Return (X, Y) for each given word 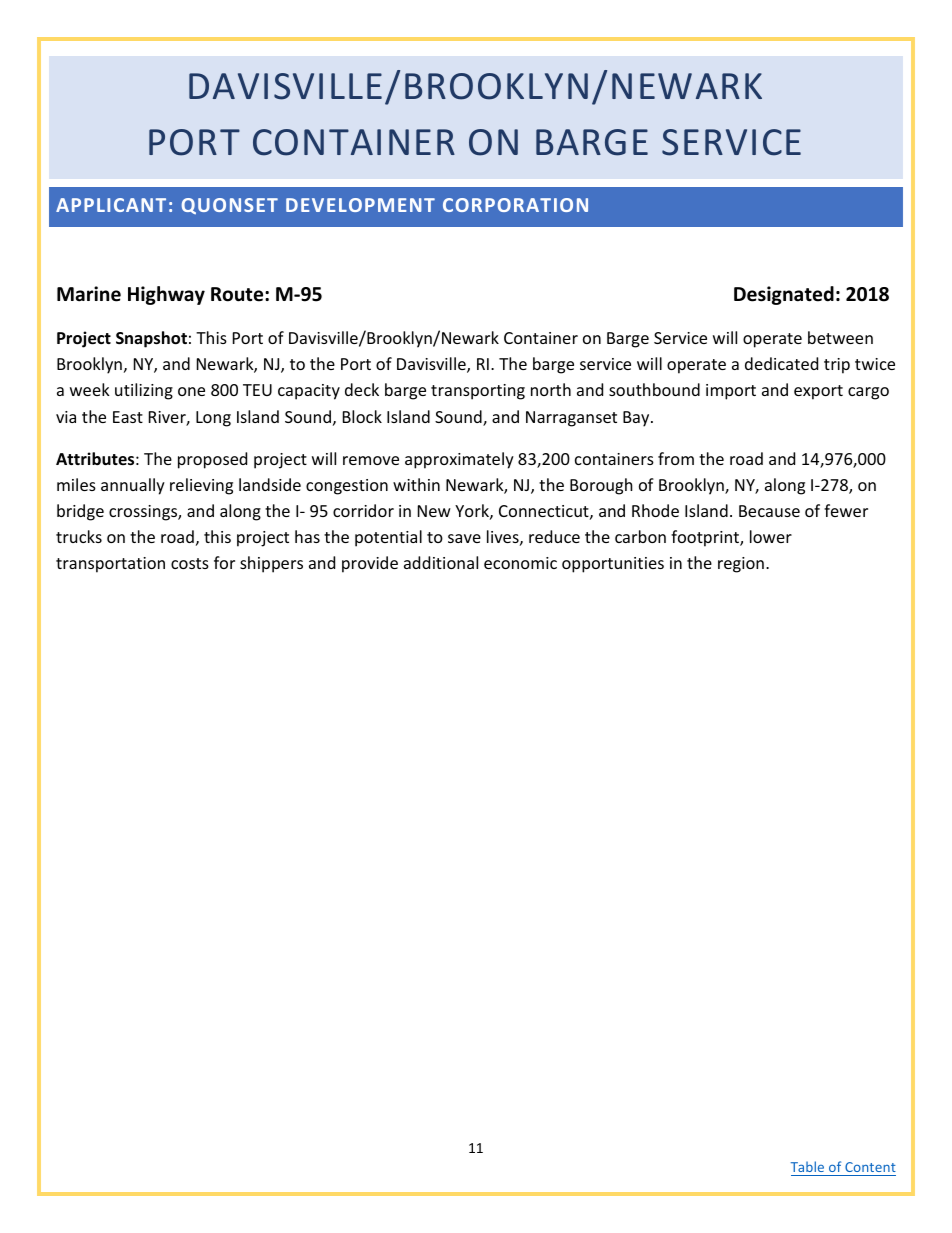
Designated (784, 295)
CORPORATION (515, 205)
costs (190, 563)
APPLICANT (111, 205)
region (741, 565)
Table (807, 1166)
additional (441, 562)
